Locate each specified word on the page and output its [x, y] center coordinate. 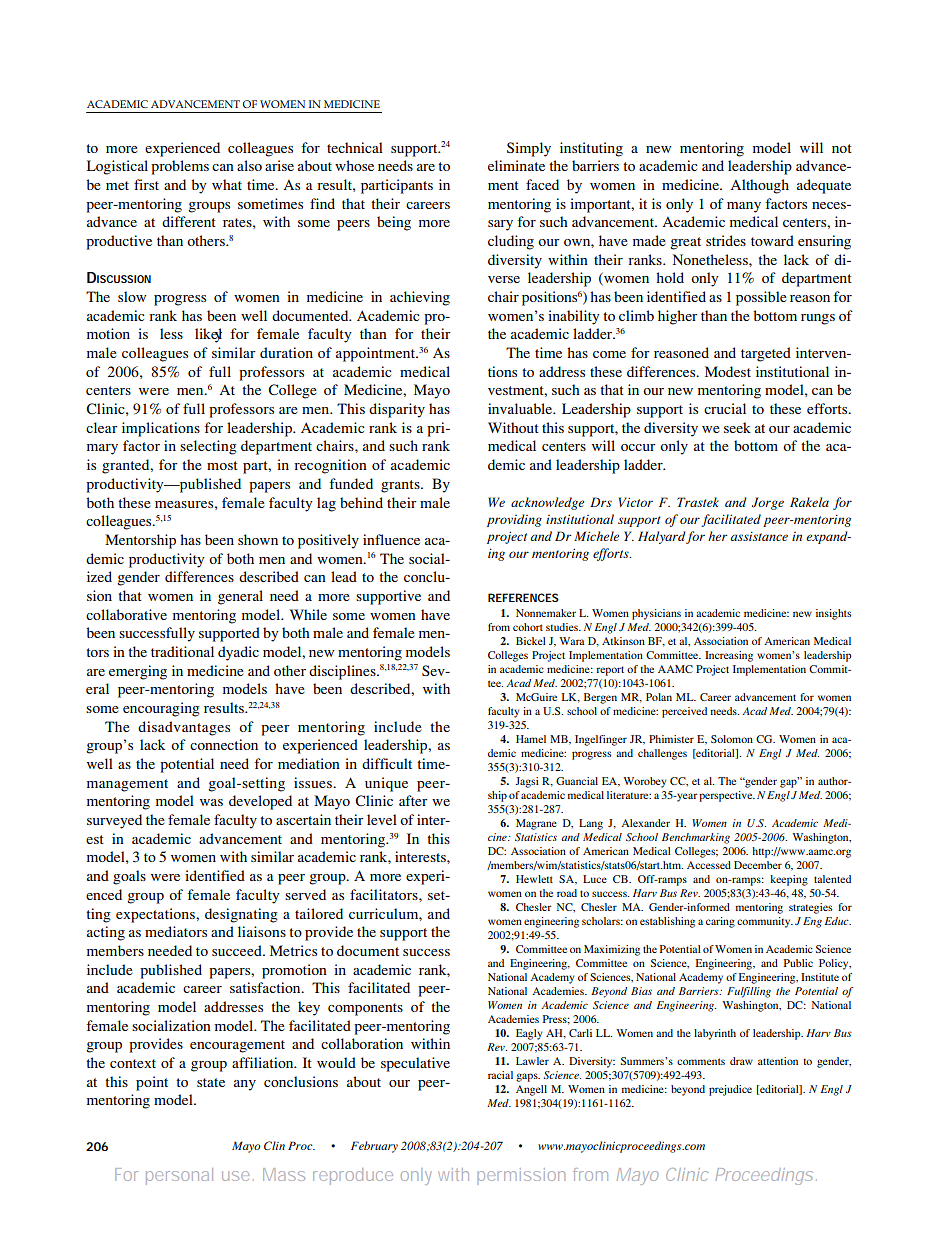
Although [759, 186]
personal [179, 1176]
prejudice [730, 1090]
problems [180, 167]
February [374, 1147]
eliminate [516, 165]
